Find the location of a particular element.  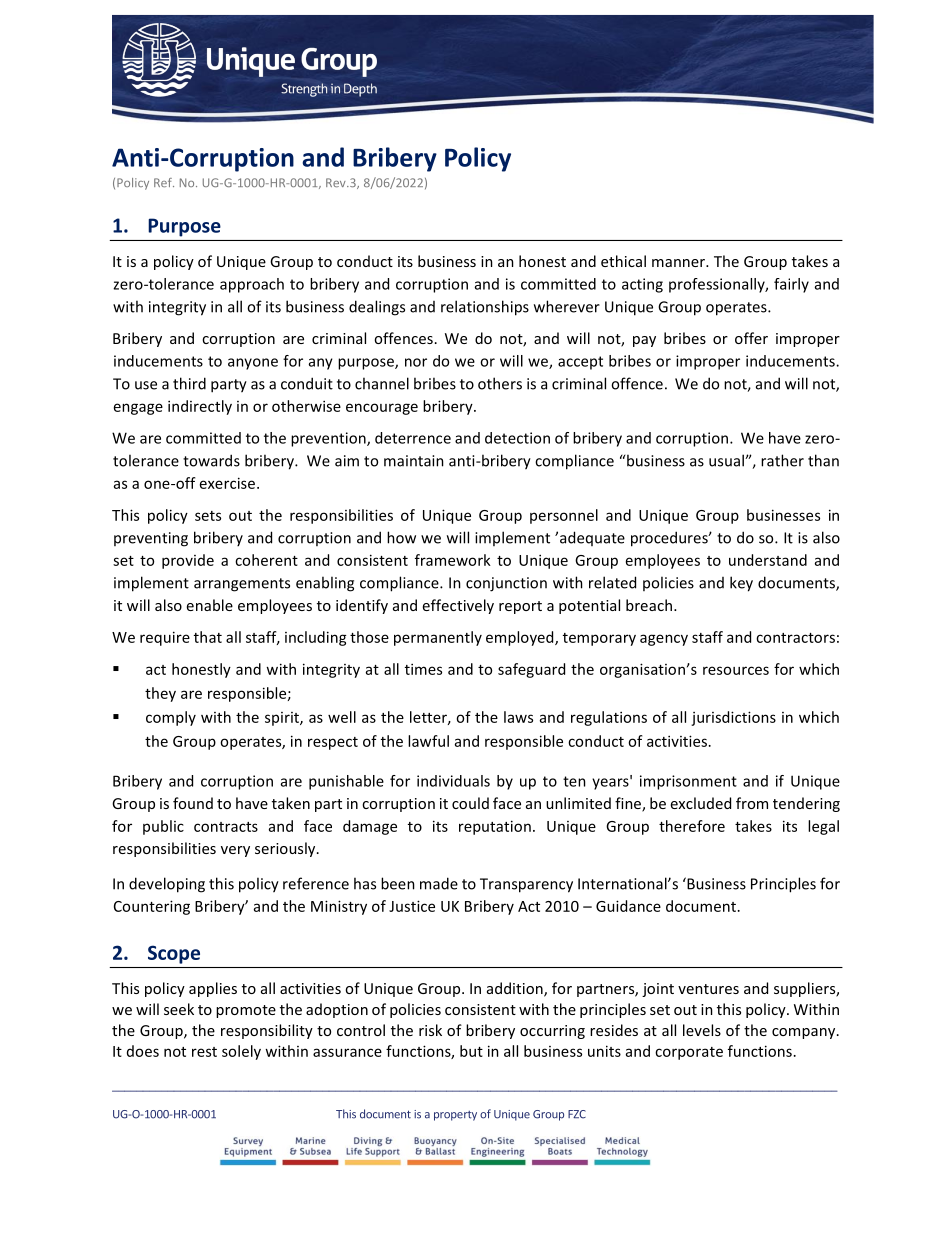

usual is located at coordinates (727, 460).
